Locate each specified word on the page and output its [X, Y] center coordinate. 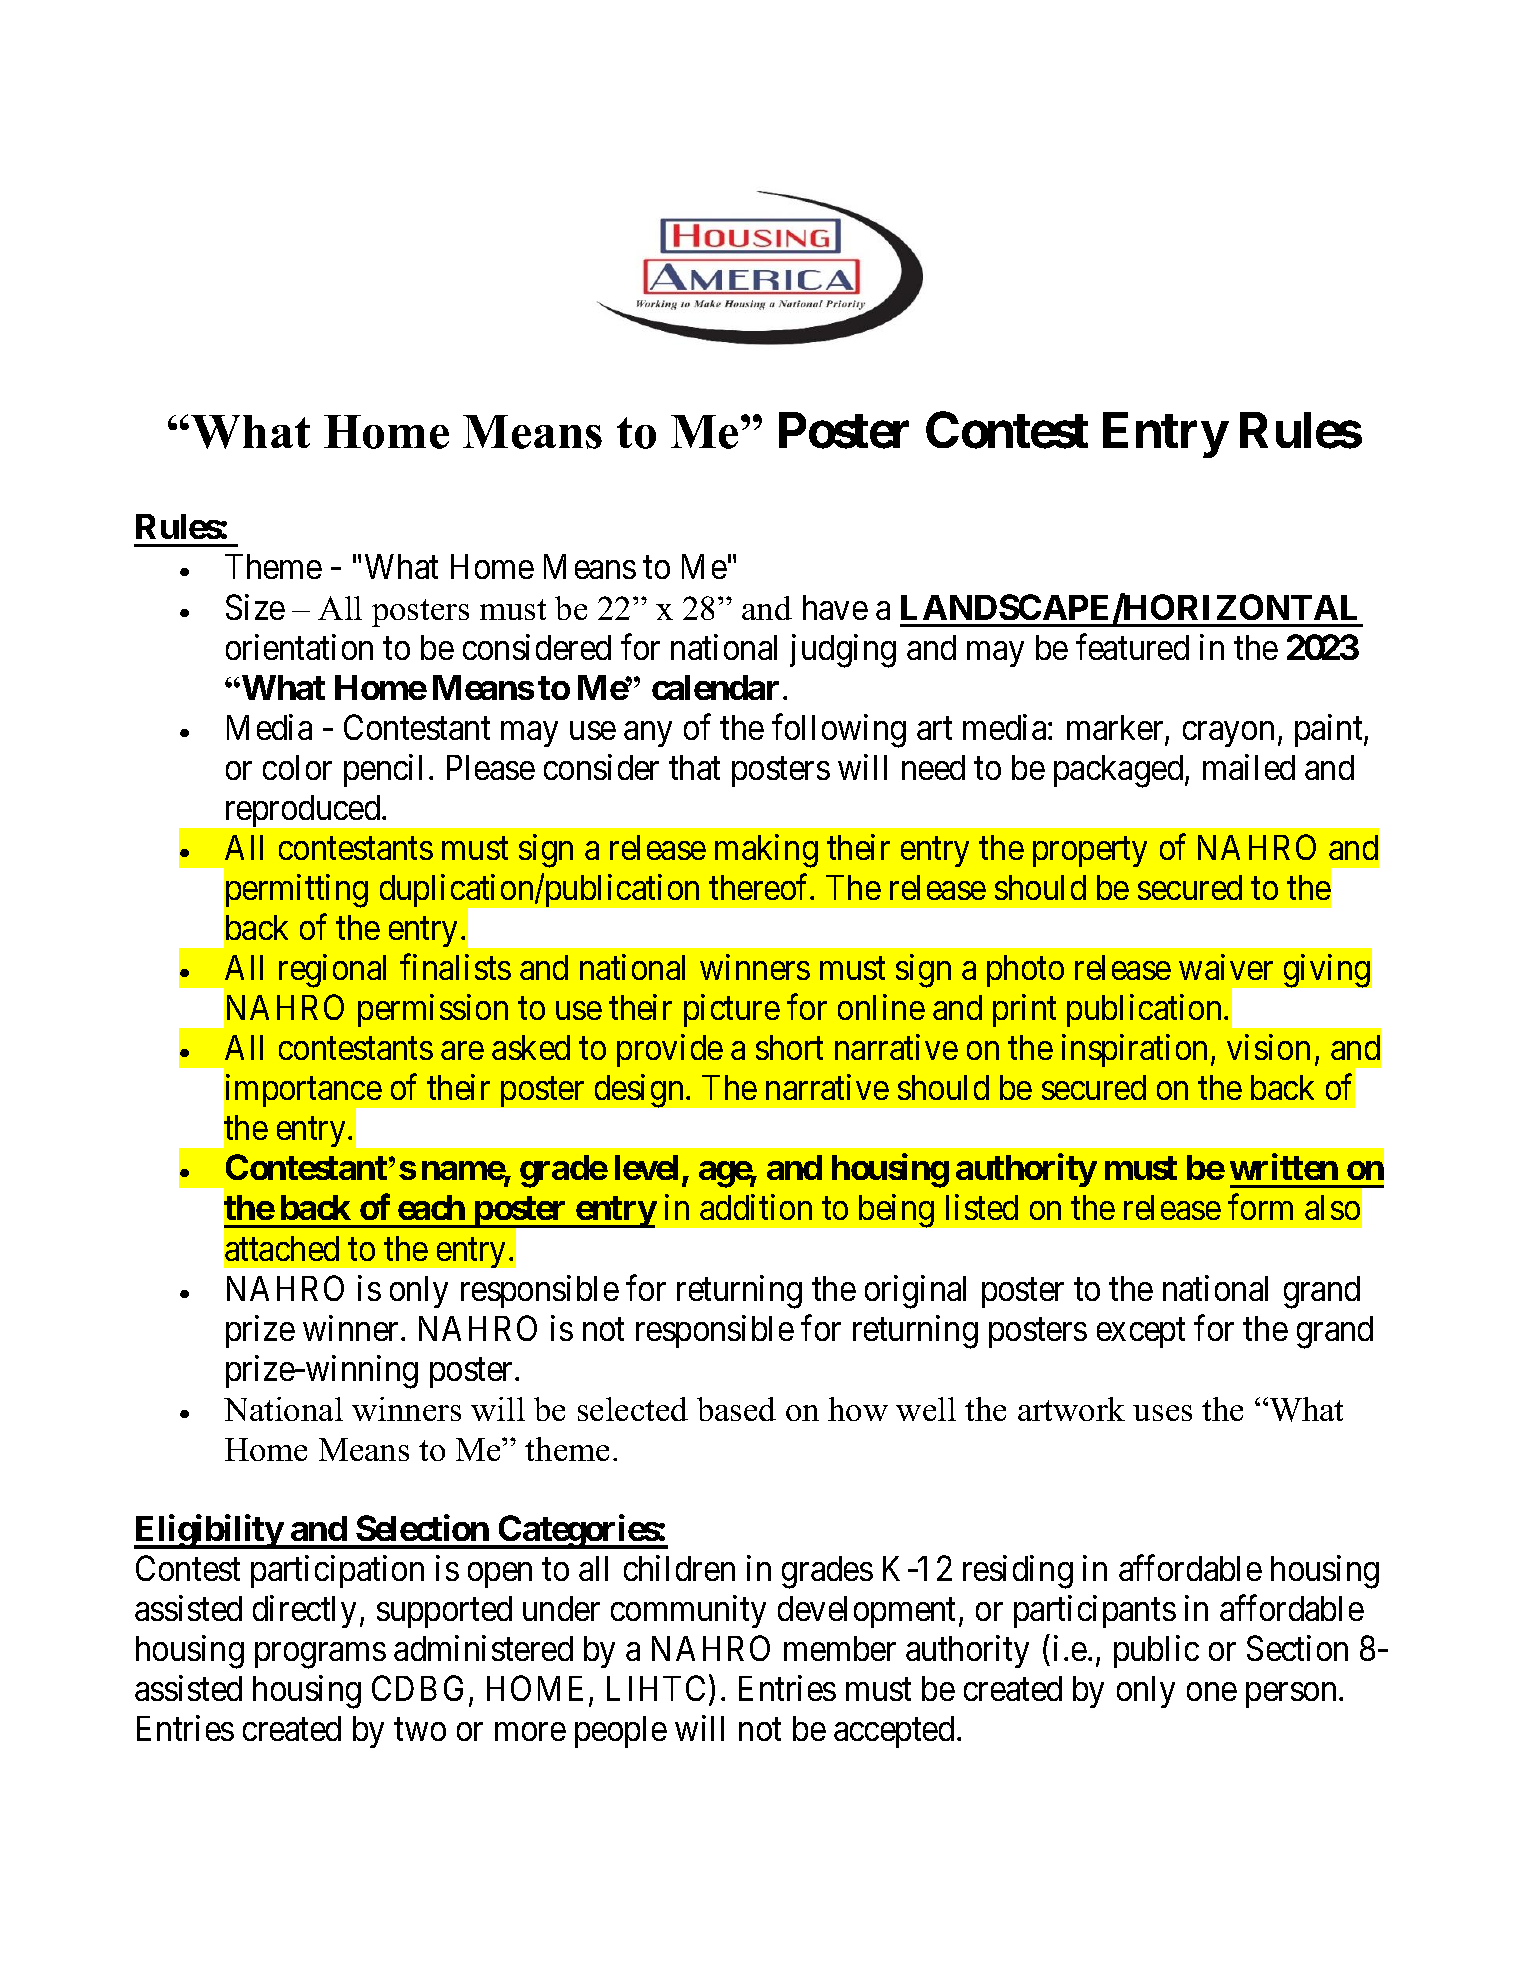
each [431, 1207]
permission [433, 1010]
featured [1132, 647]
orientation [299, 647]
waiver [1226, 967]
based [736, 1409]
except [1141, 1333]
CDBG [417, 1688]
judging [843, 651]
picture [732, 1010]
